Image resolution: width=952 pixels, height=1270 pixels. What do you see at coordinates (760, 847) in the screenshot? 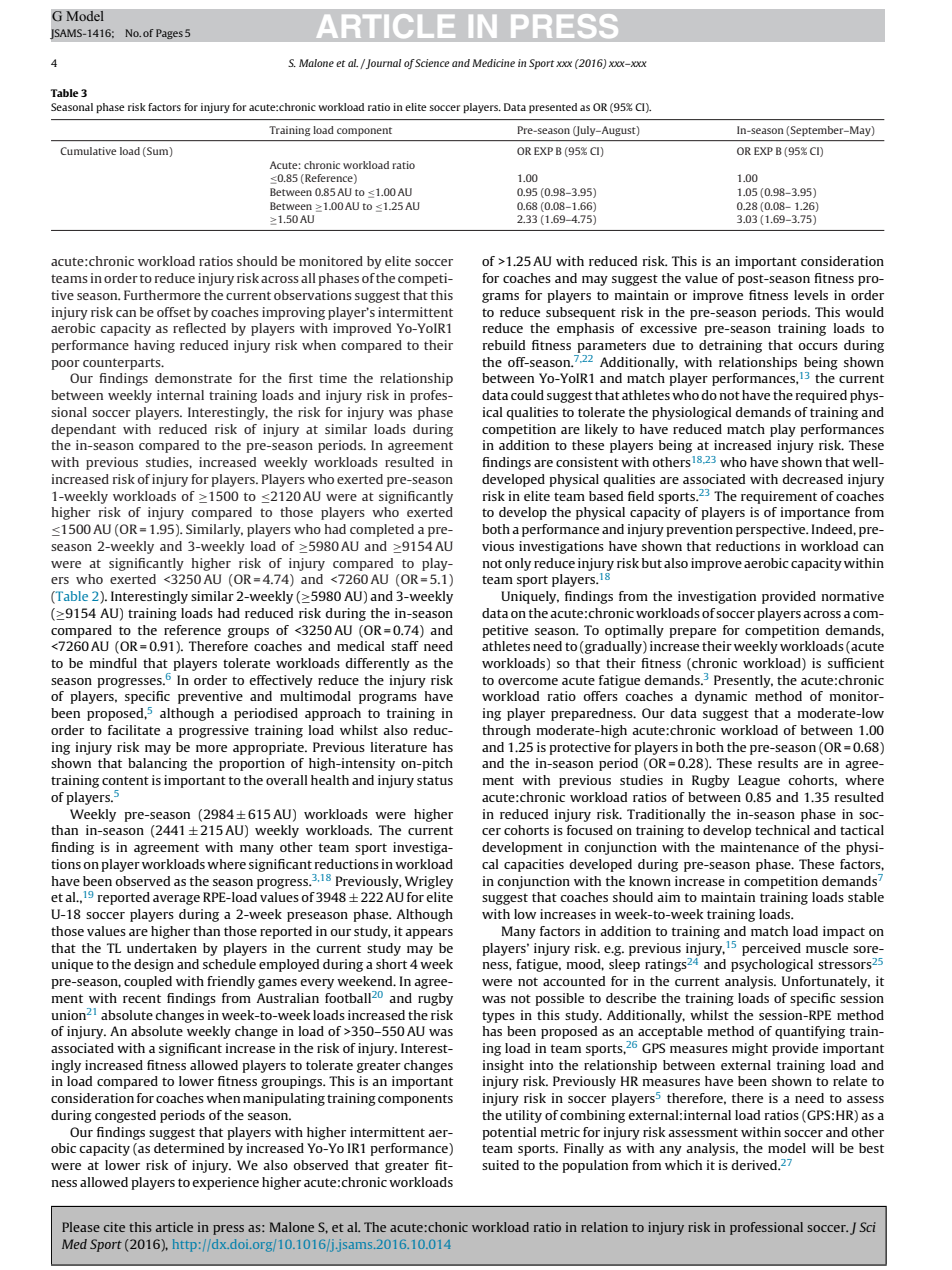
I see `maintenance` at bounding box center [760, 847].
